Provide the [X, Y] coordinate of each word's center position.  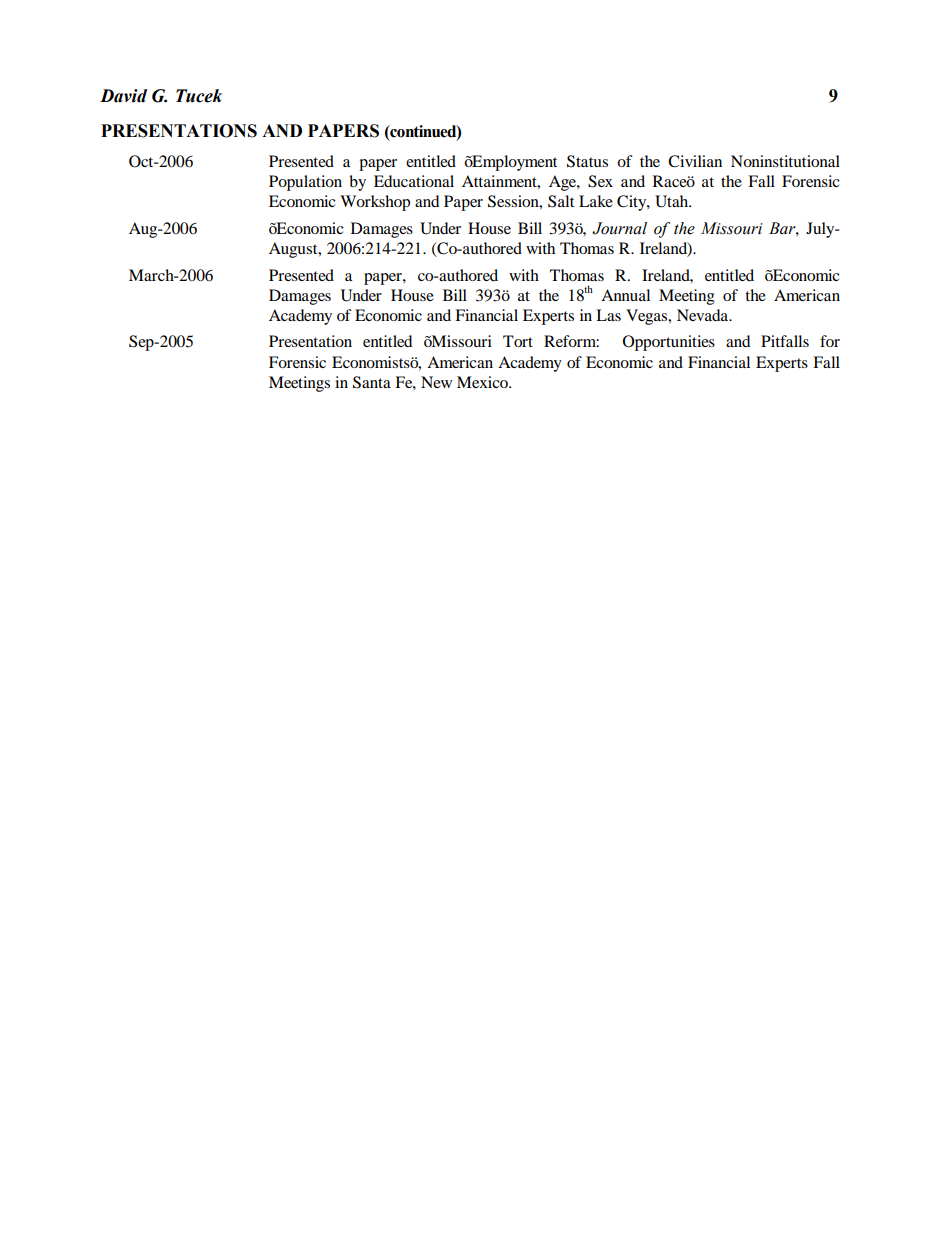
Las [608, 315]
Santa [372, 382]
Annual [625, 295]
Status [587, 161]
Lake [596, 201]
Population [305, 183]
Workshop [375, 203]
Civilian [695, 161]
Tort [518, 341]
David [123, 96]
